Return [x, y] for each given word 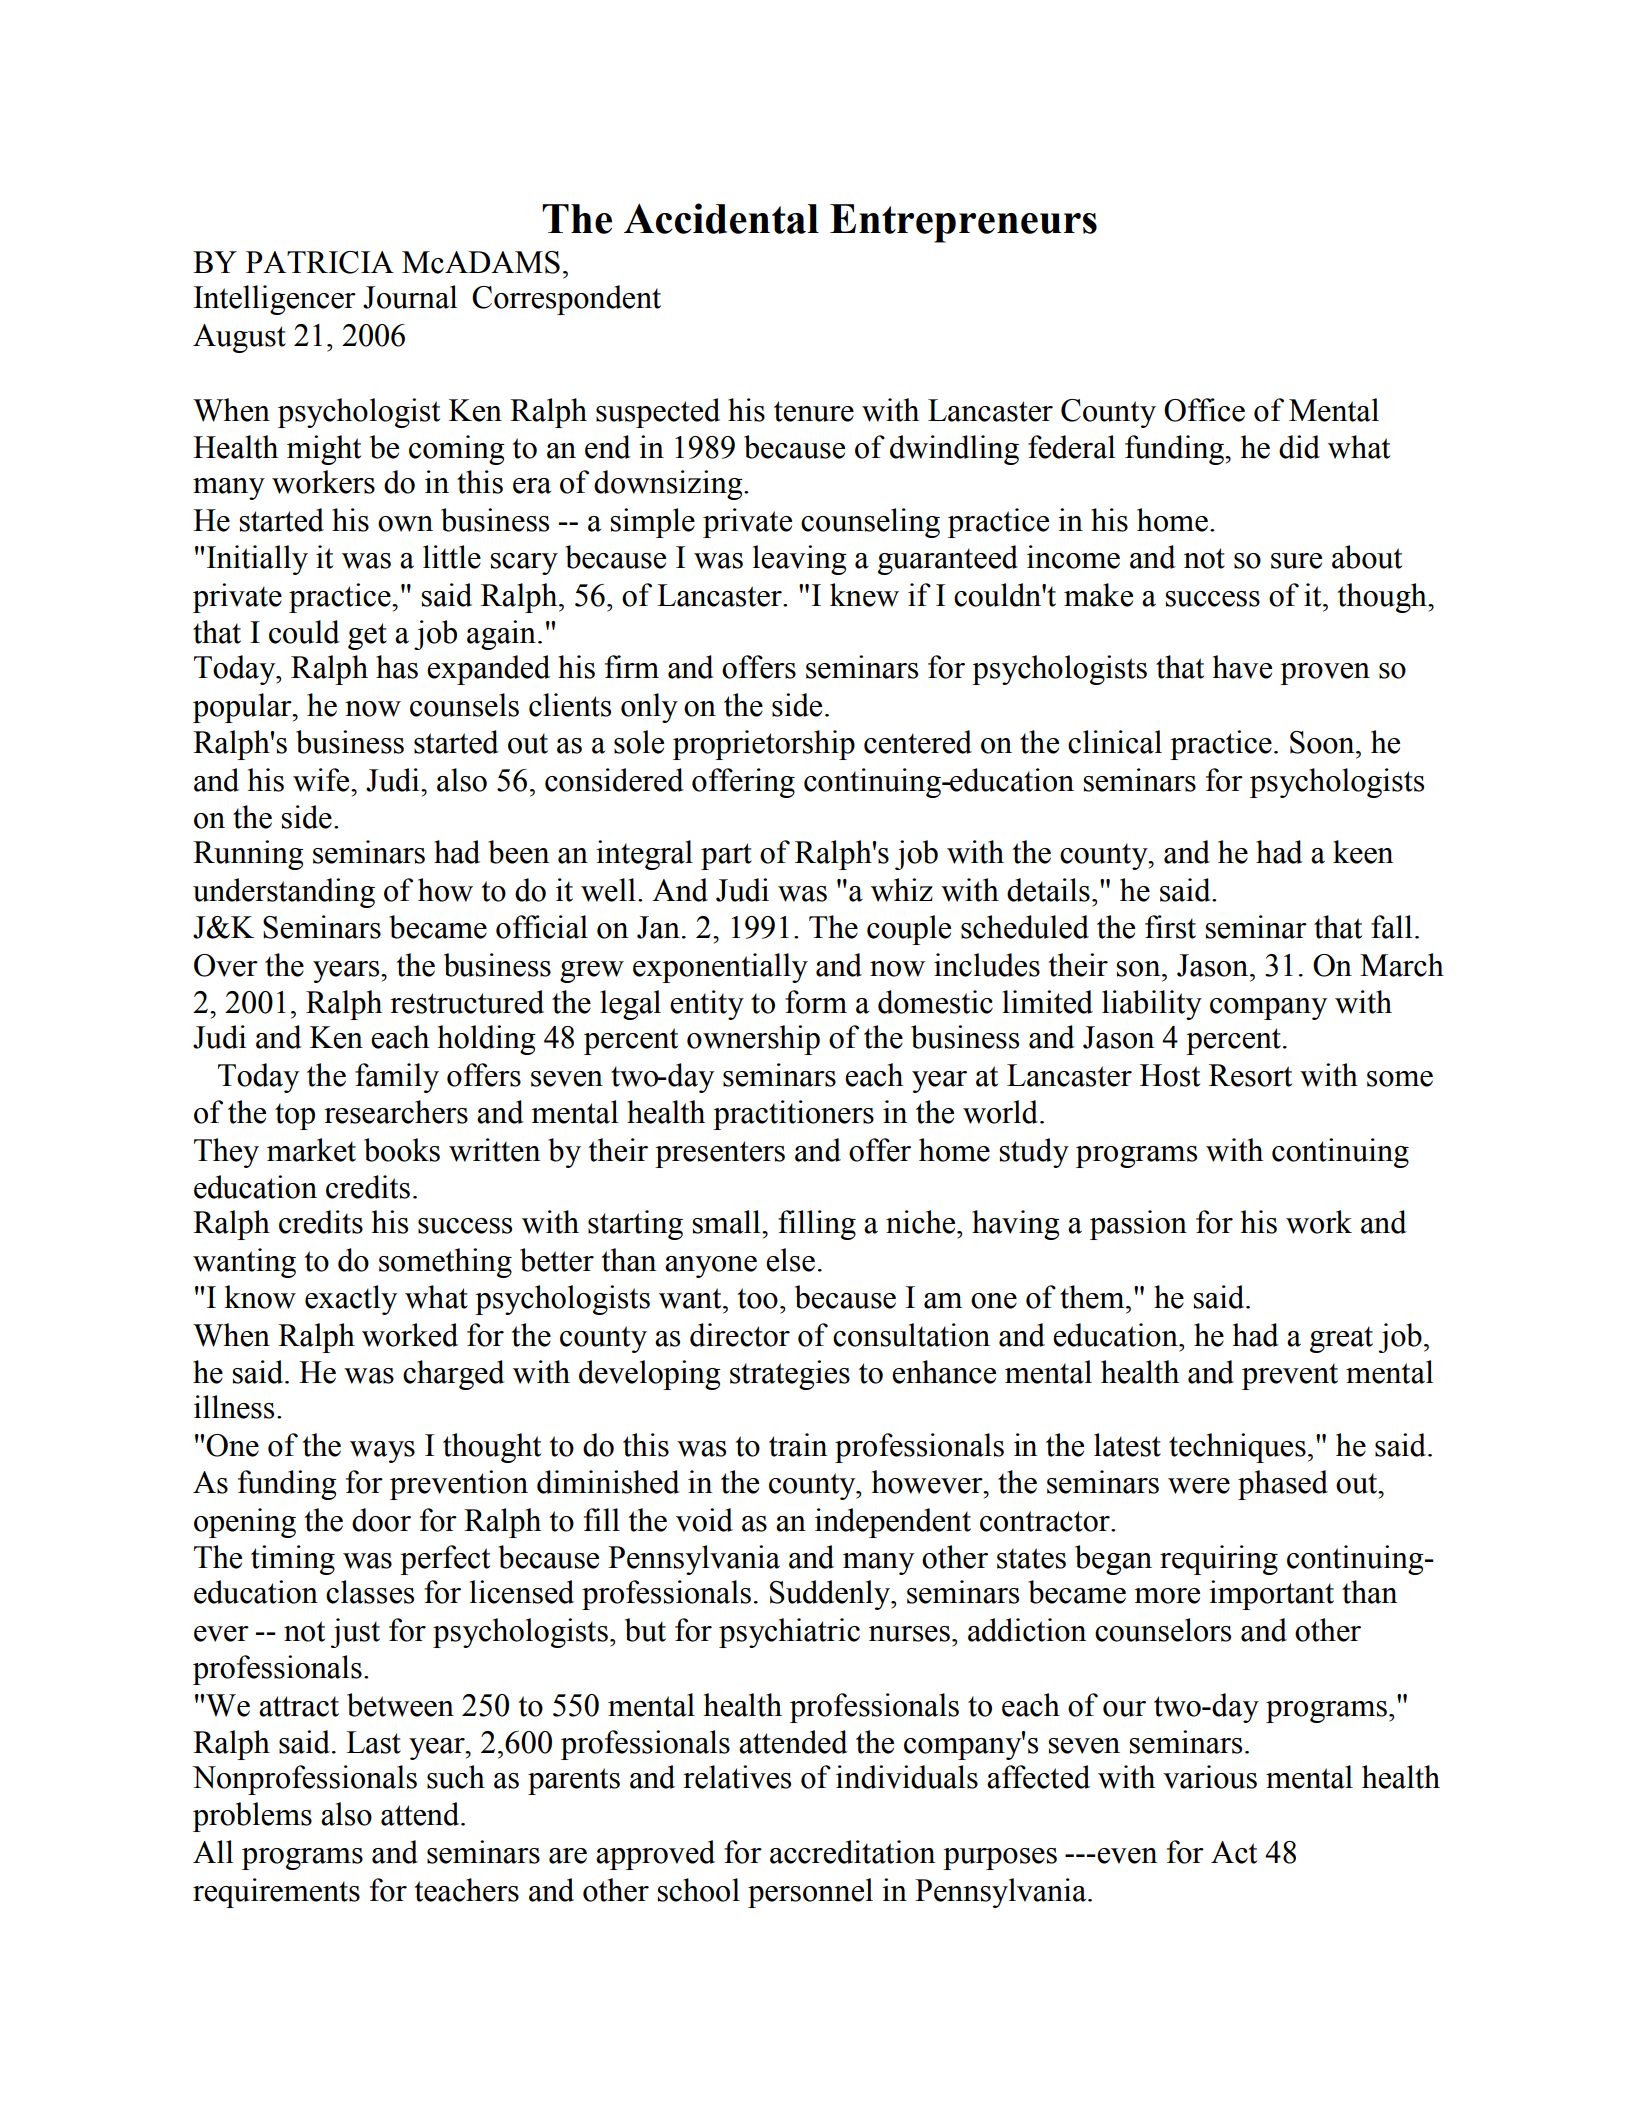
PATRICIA [320, 262]
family [397, 1078]
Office [1204, 410]
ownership [753, 1040]
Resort [1250, 1075]
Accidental [721, 218]
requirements [276, 1893]
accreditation [852, 1852]
